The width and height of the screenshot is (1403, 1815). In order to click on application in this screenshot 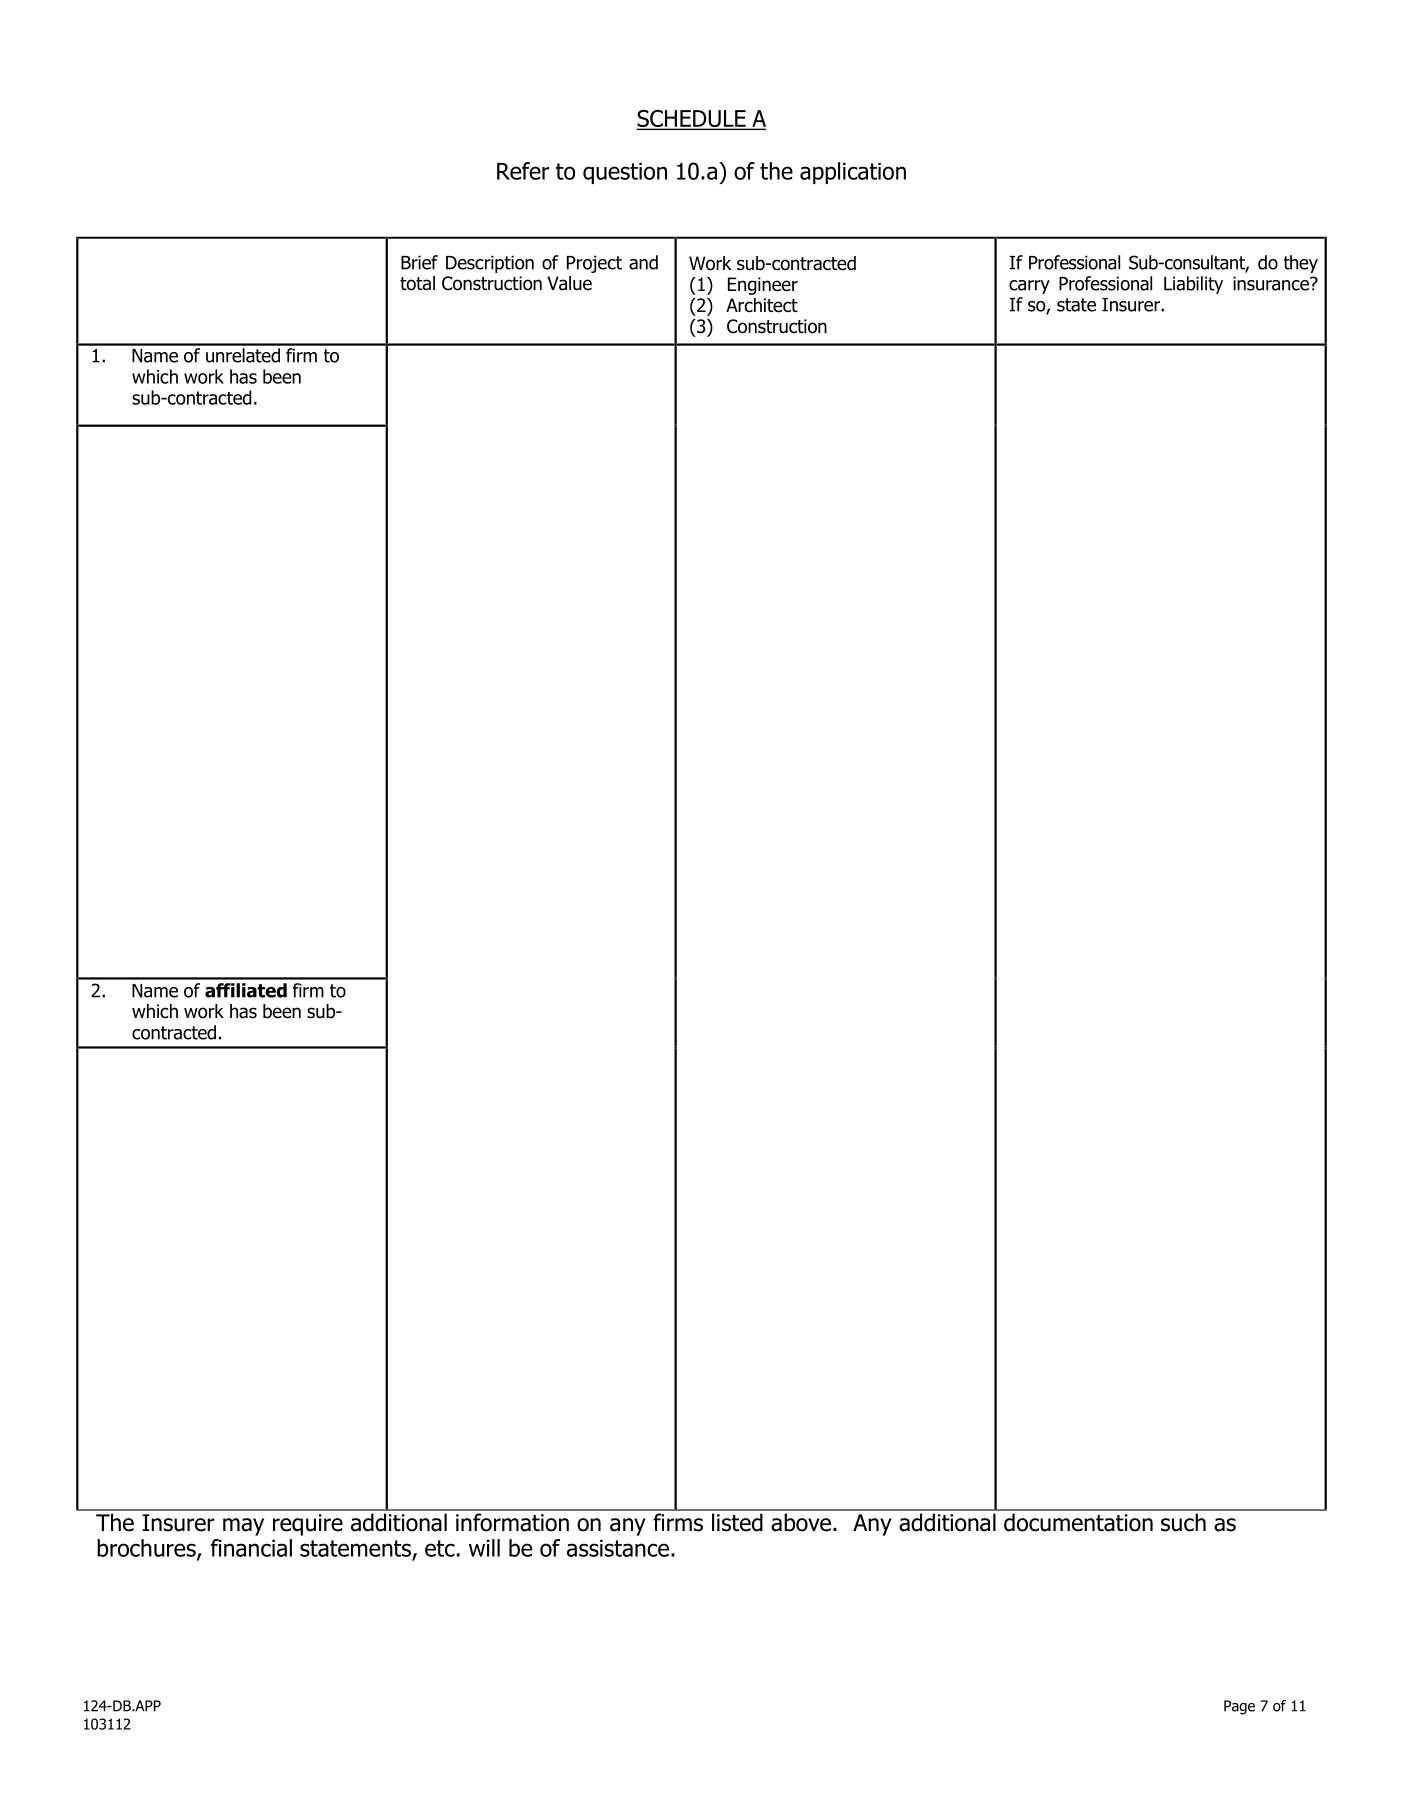, I will do `click(853, 173)`.
